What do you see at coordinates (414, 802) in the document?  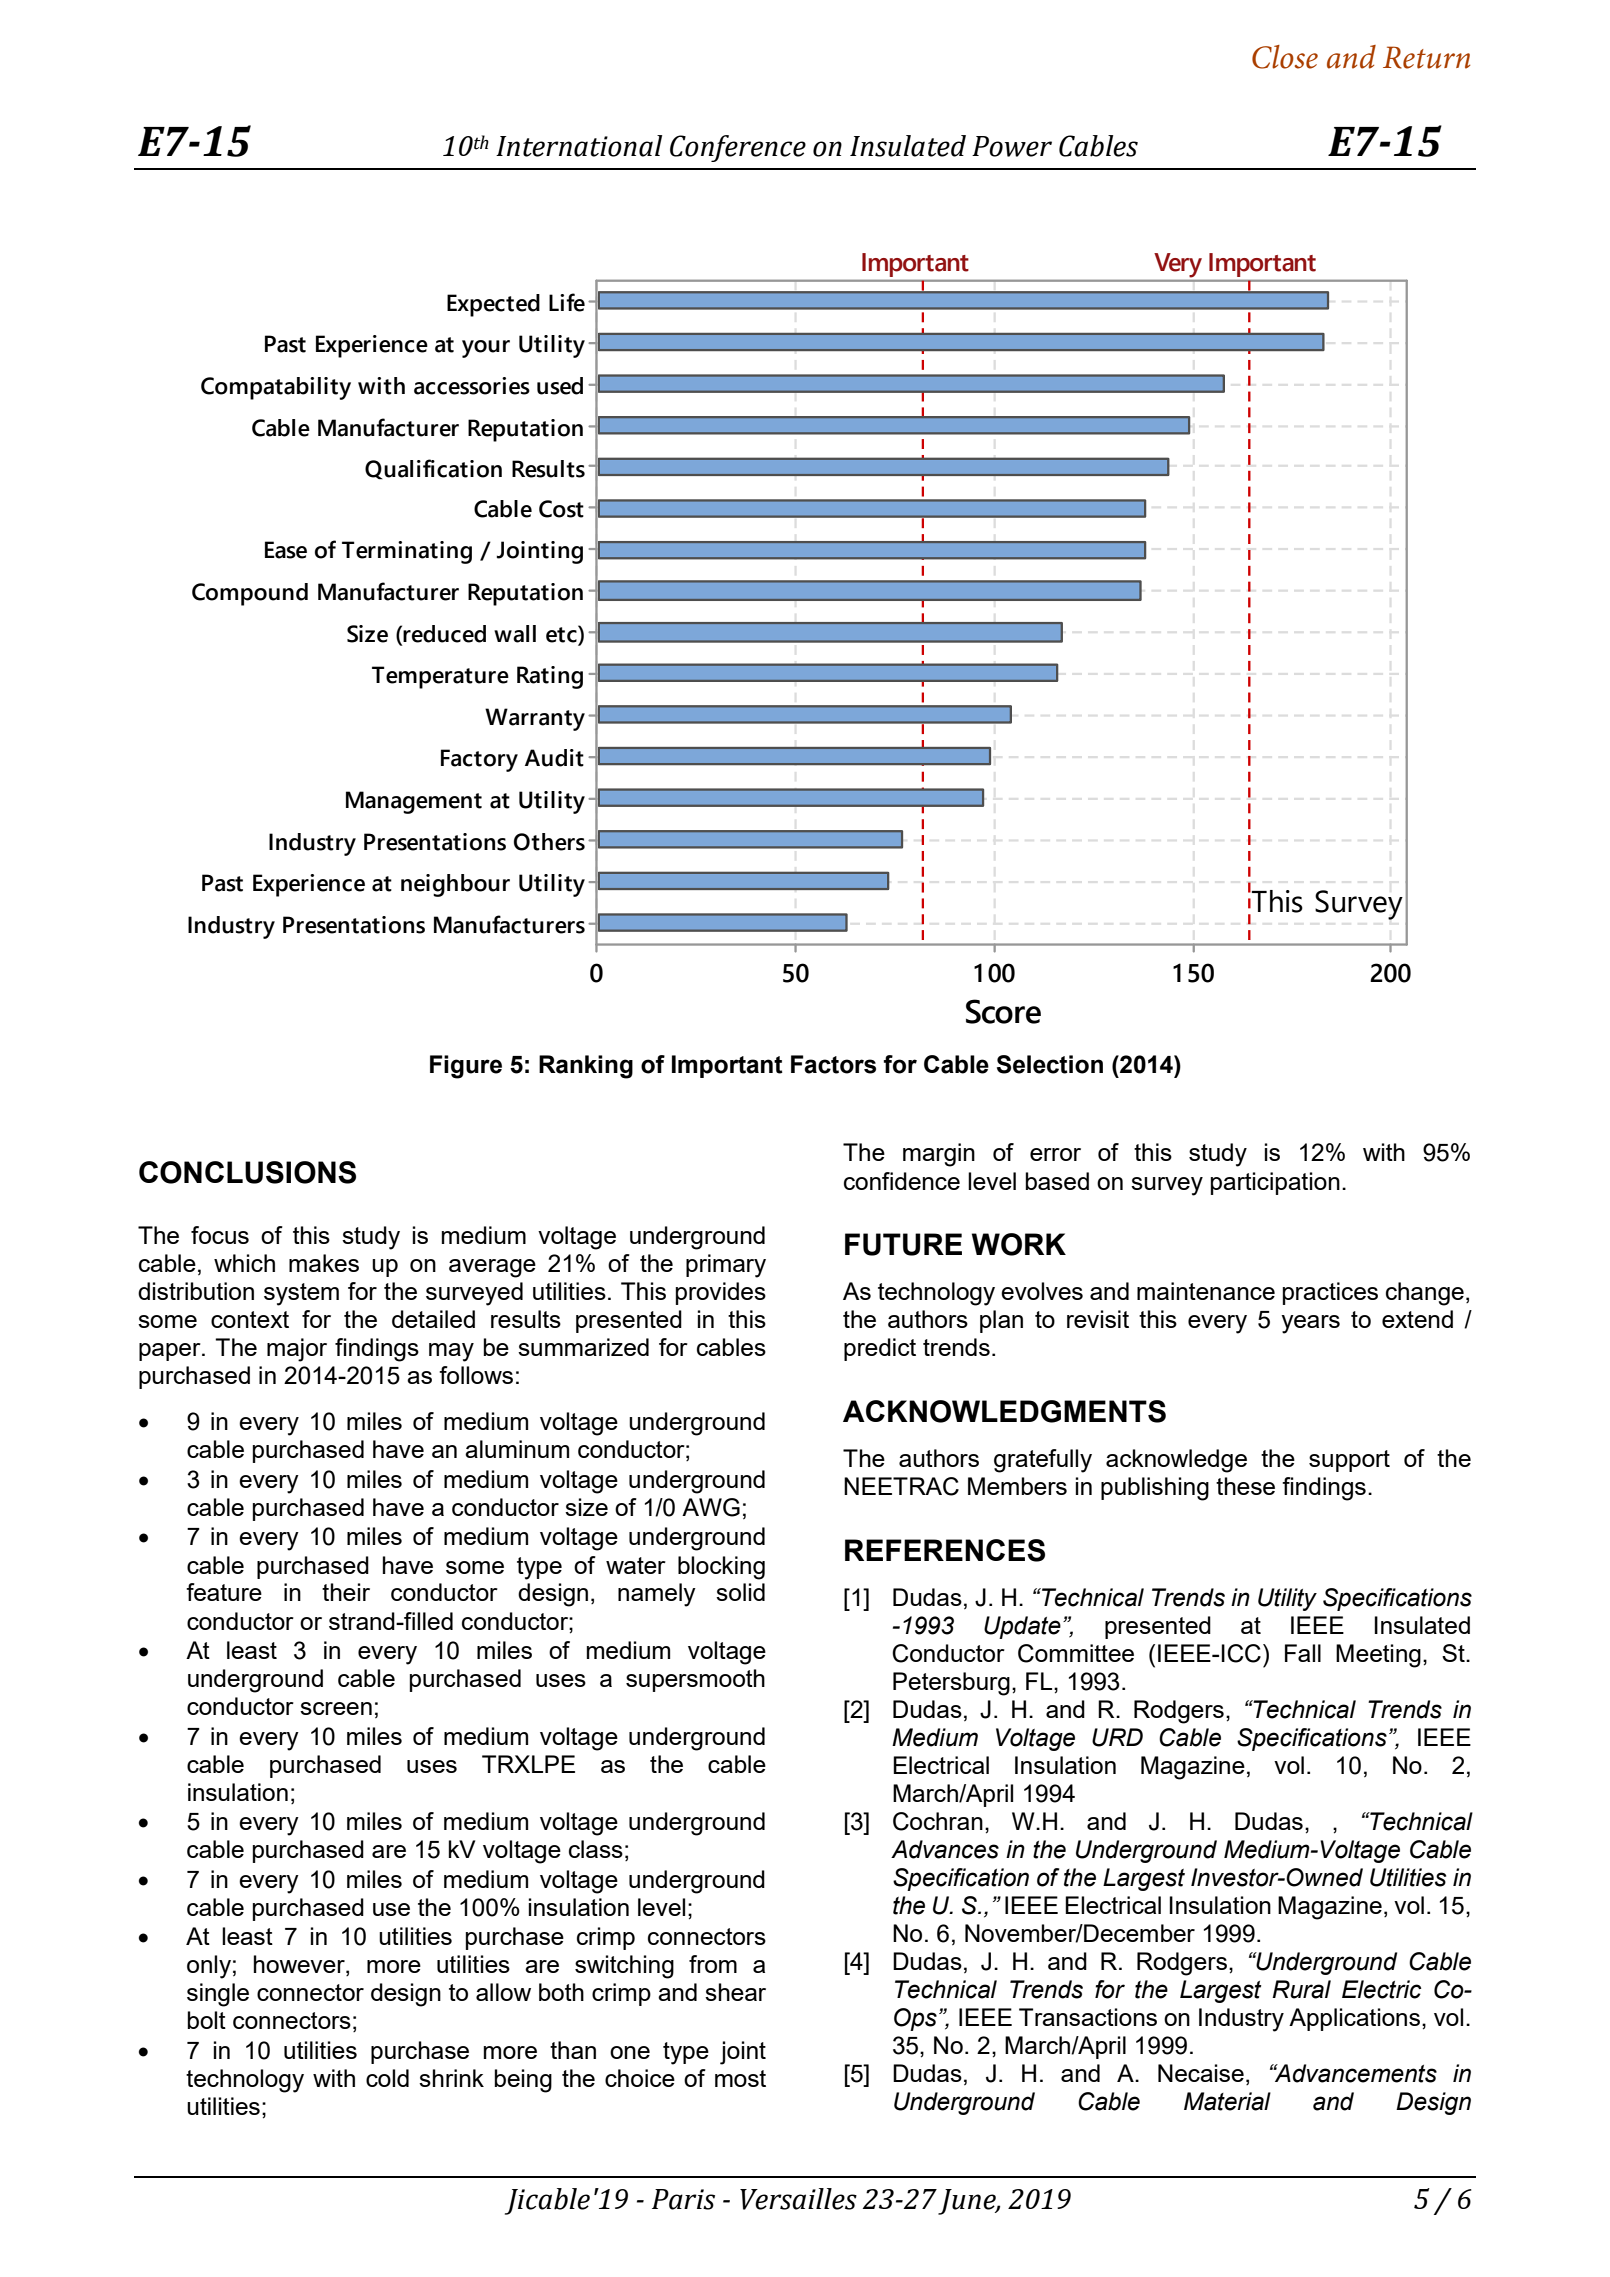 I see `Management` at bounding box center [414, 802].
